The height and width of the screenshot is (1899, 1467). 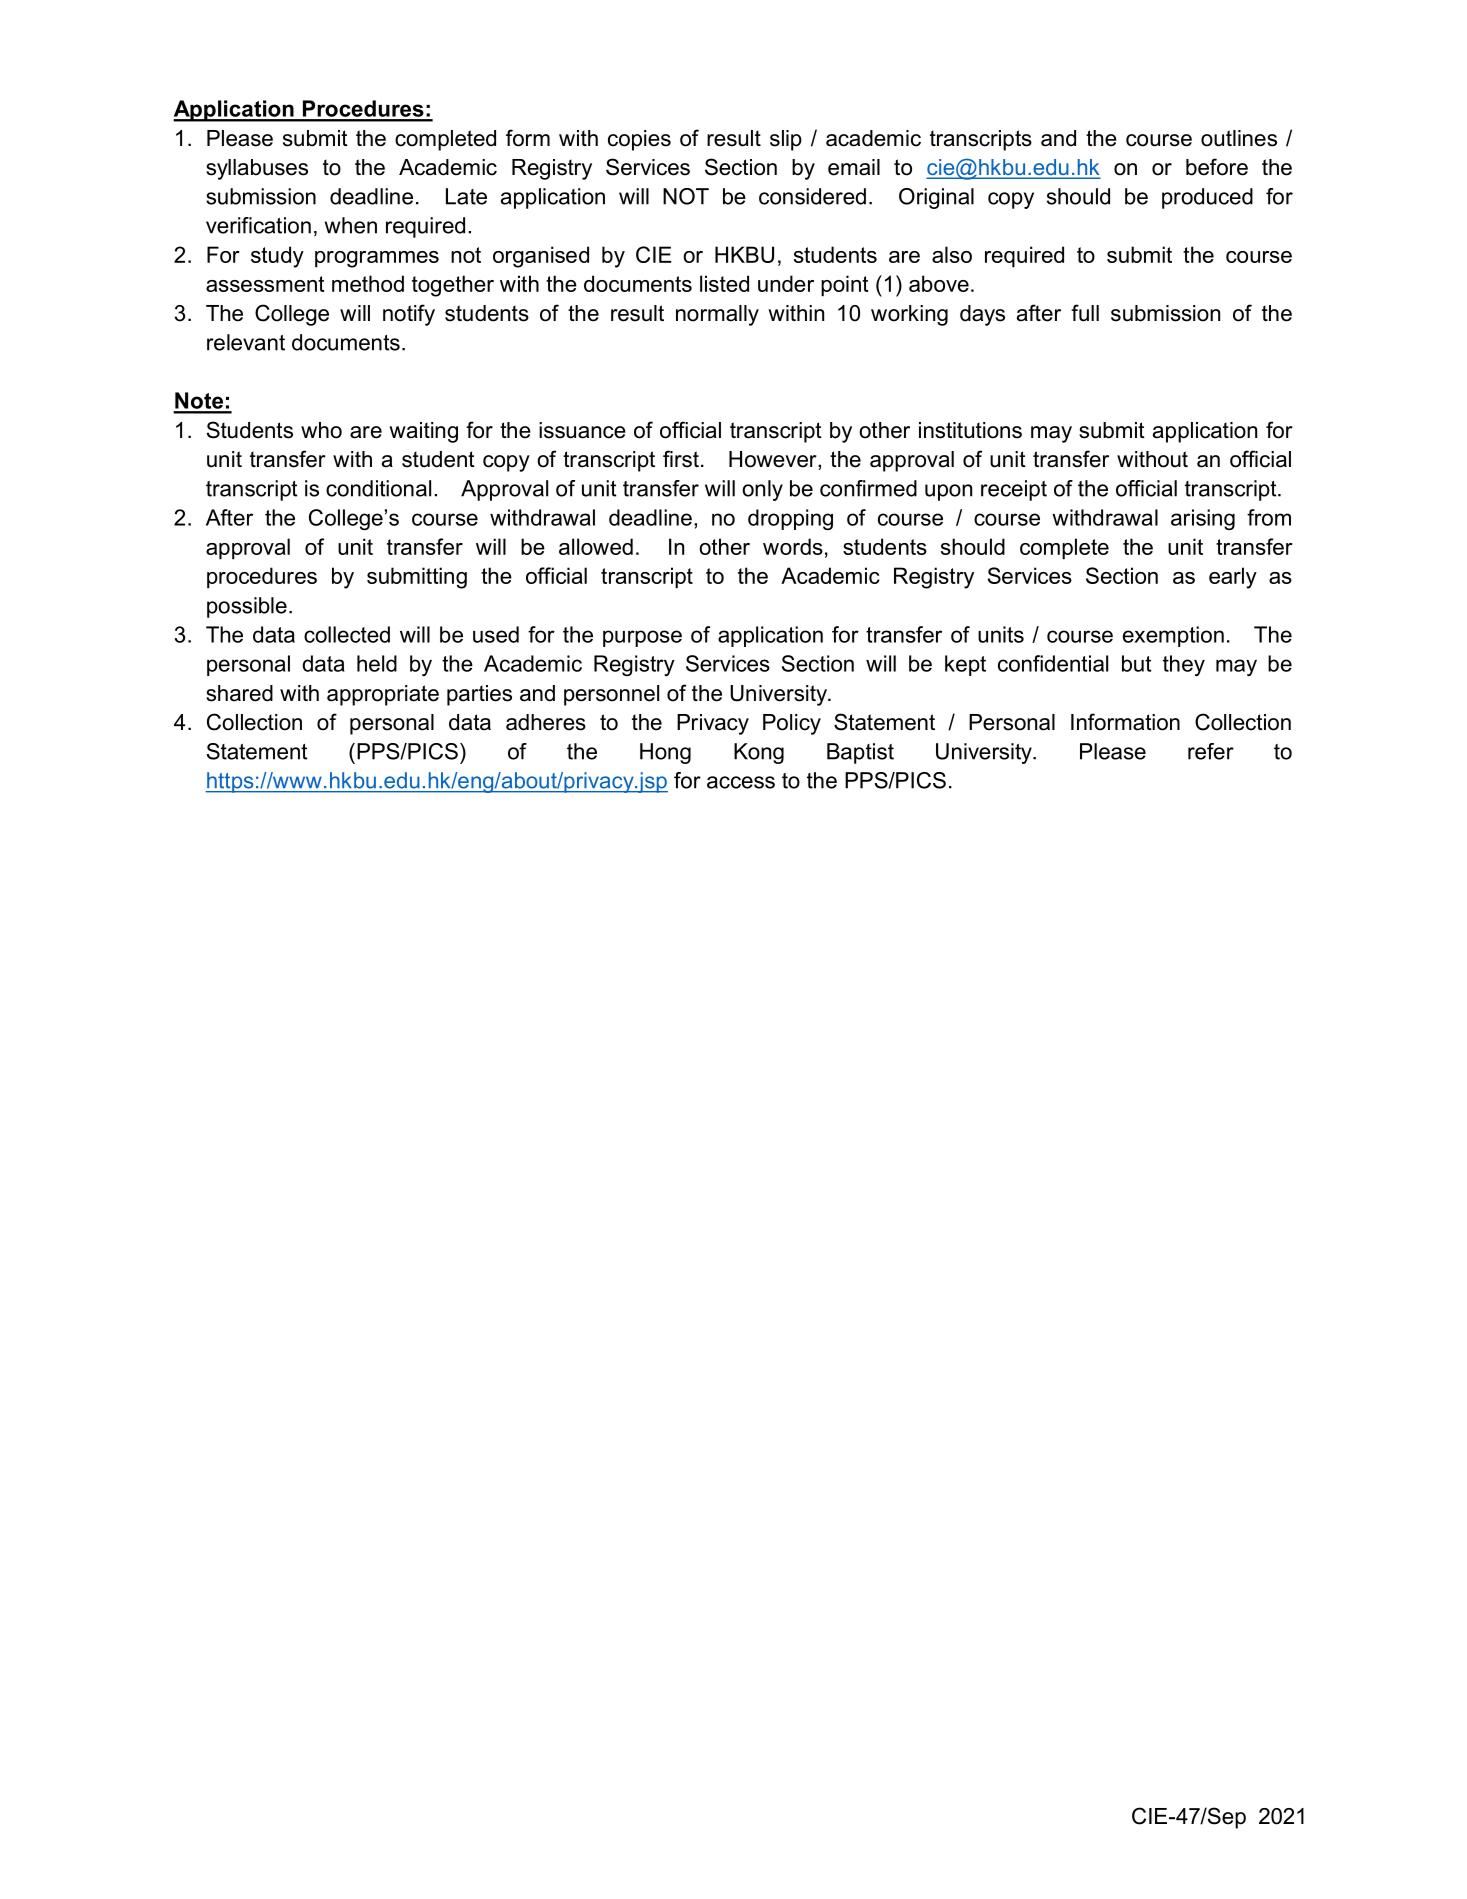 What do you see at coordinates (466, 196) in the screenshot?
I see `Late` at bounding box center [466, 196].
